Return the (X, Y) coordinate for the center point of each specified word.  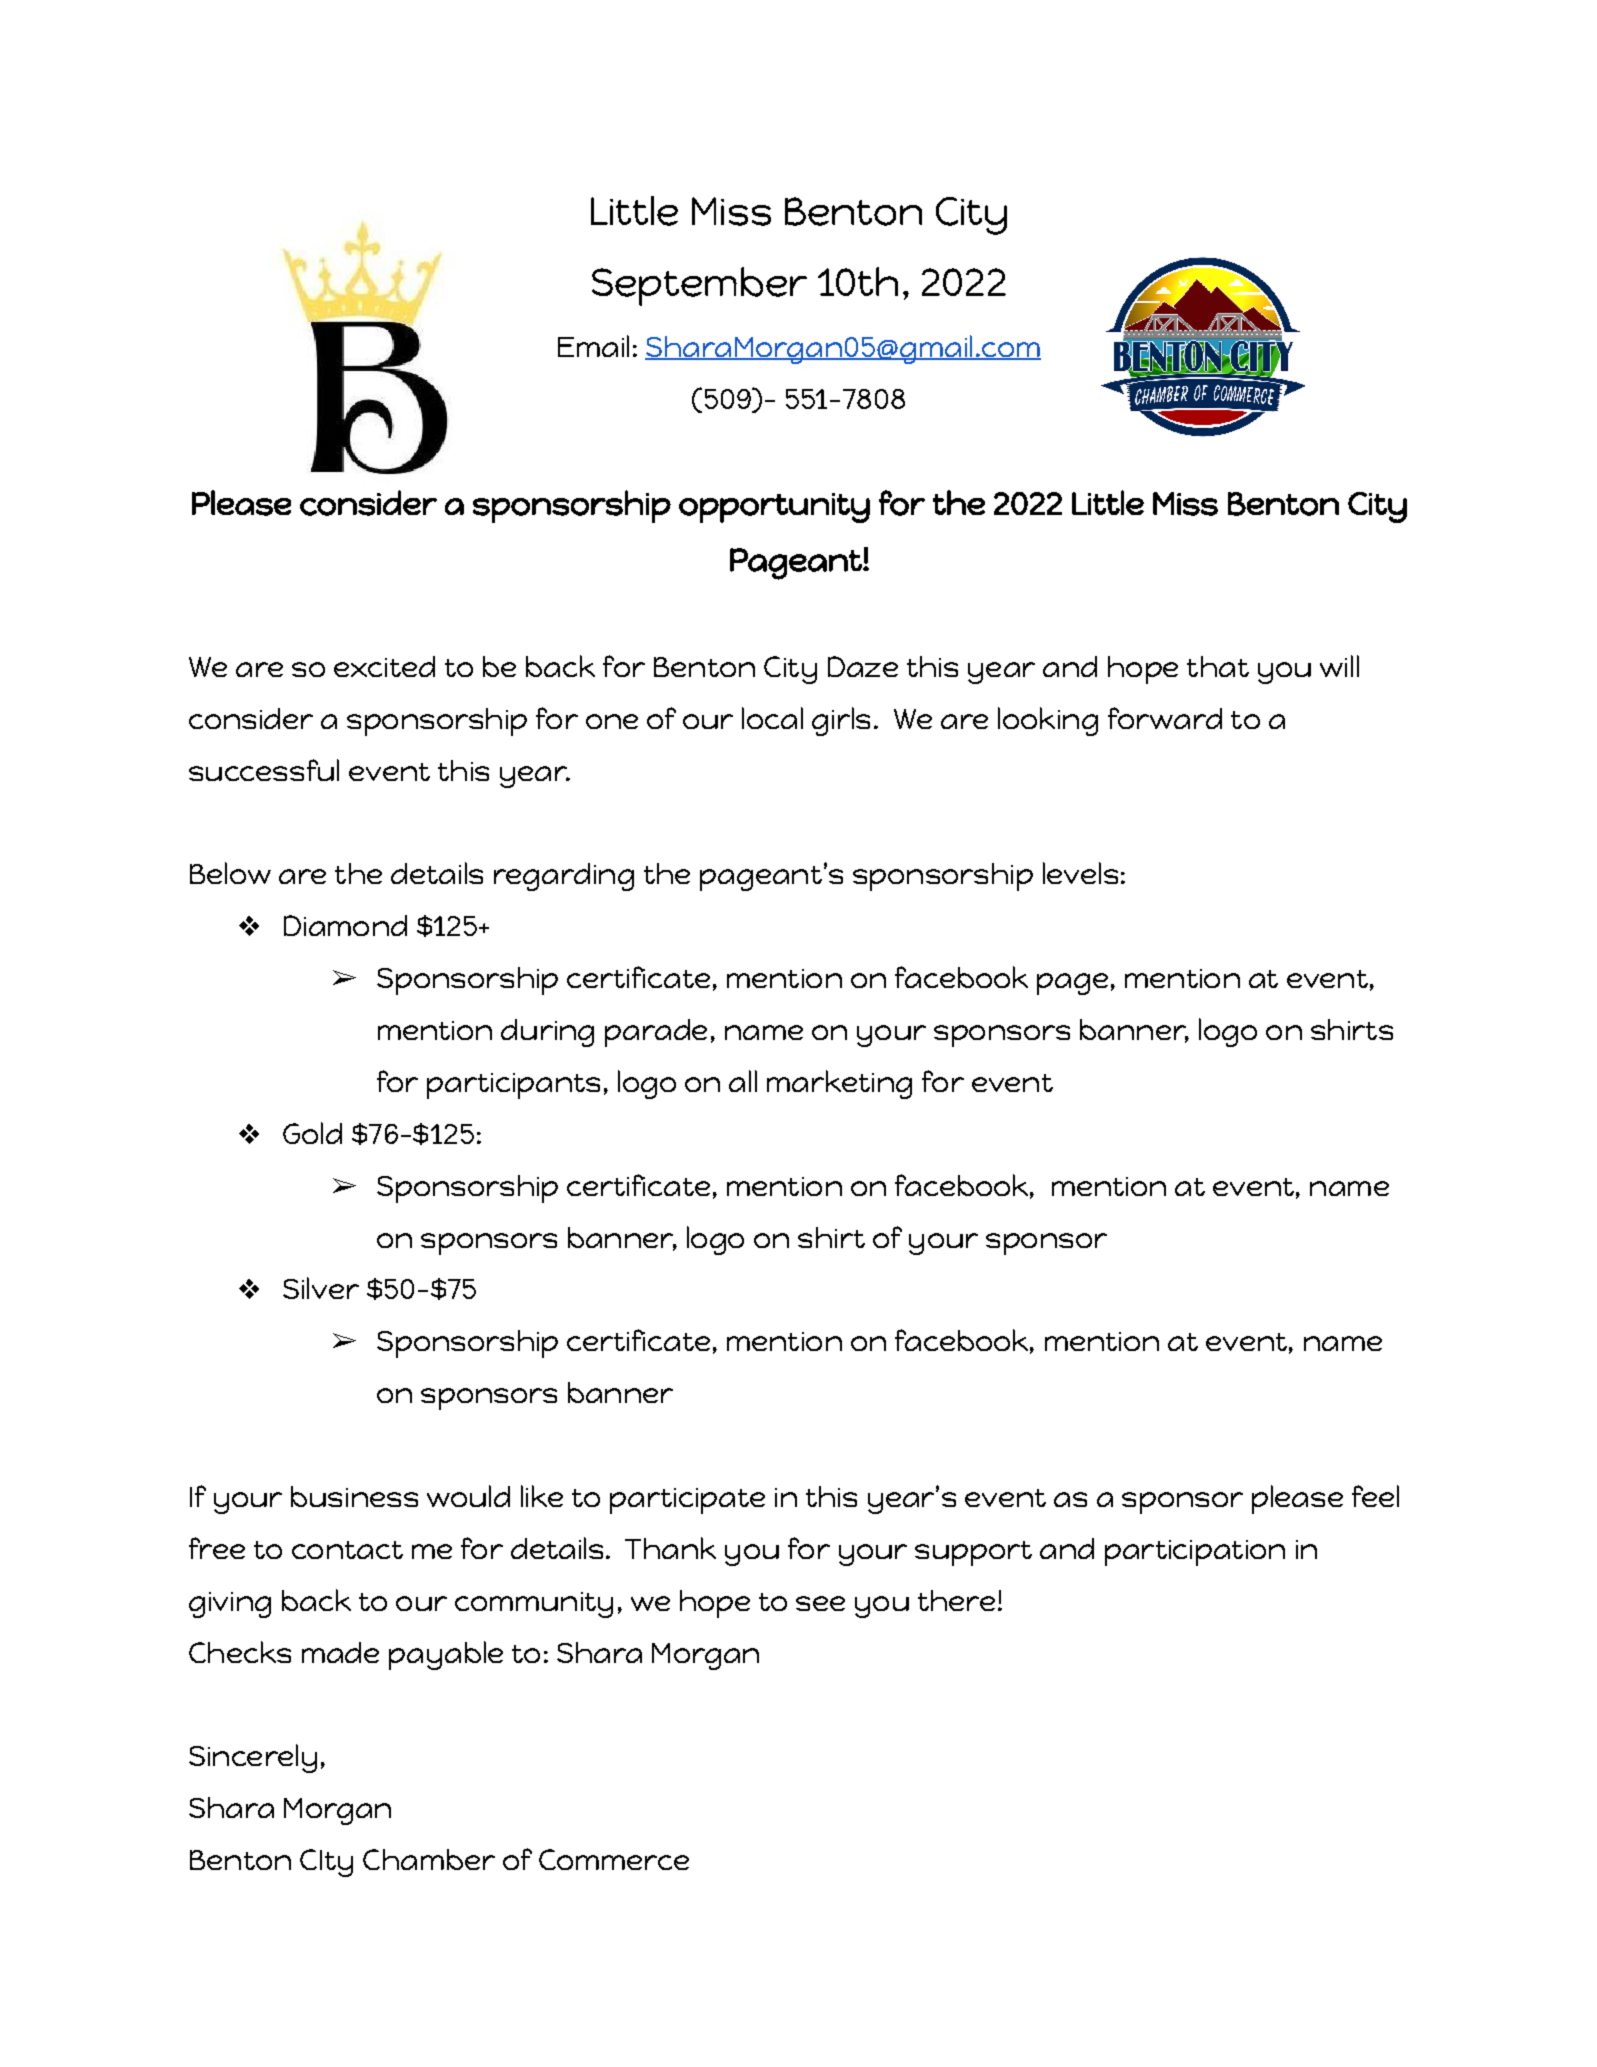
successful (264, 770)
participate (687, 1501)
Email (593, 346)
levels (1080, 873)
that (1218, 666)
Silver (321, 1288)
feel (1375, 1496)
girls (841, 721)
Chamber (429, 1859)
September (699, 286)
